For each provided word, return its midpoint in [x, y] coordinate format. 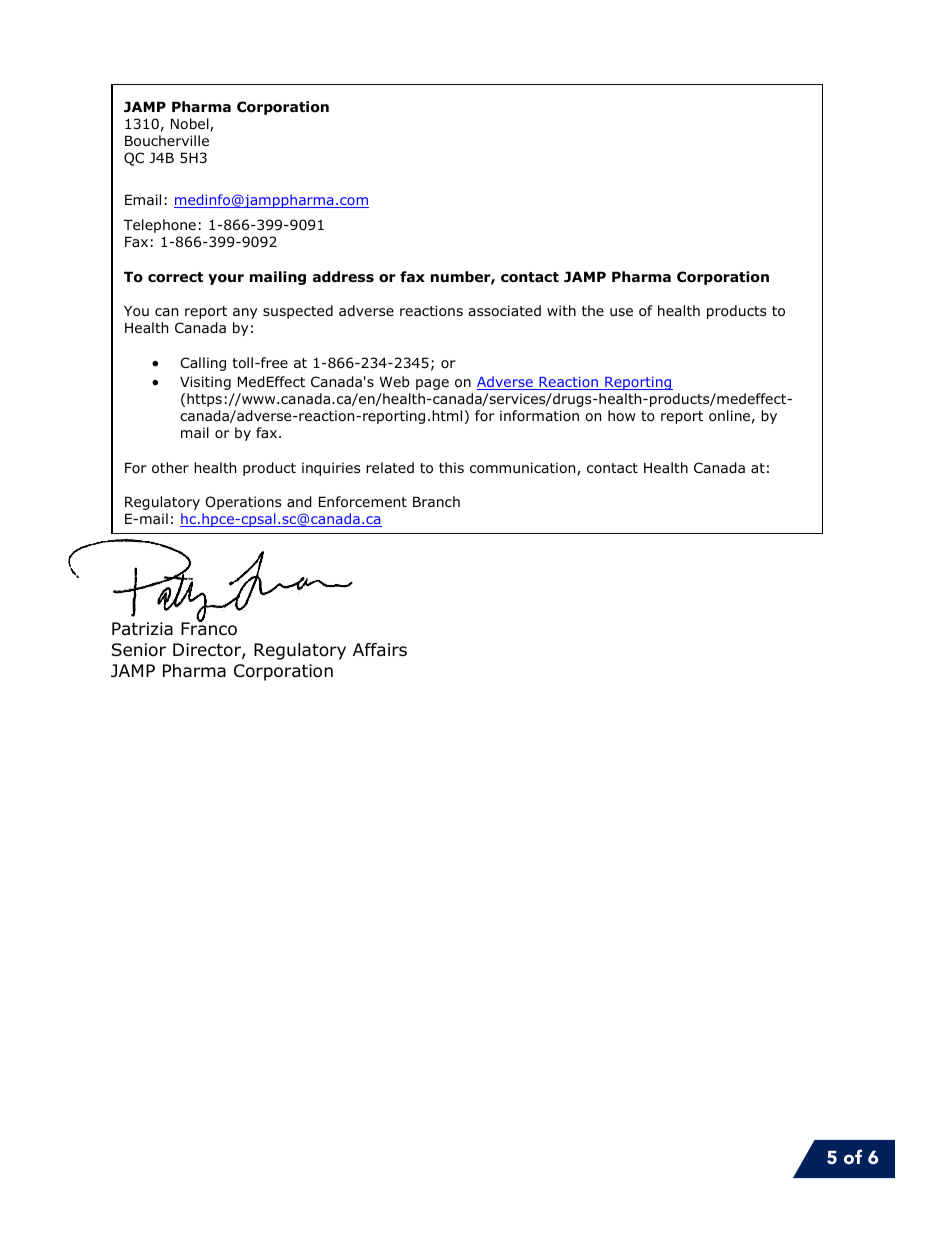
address [343, 277]
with [561, 310]
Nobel [191, 125]
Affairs [380, 650]
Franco [209, 628]
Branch [436, 501]
